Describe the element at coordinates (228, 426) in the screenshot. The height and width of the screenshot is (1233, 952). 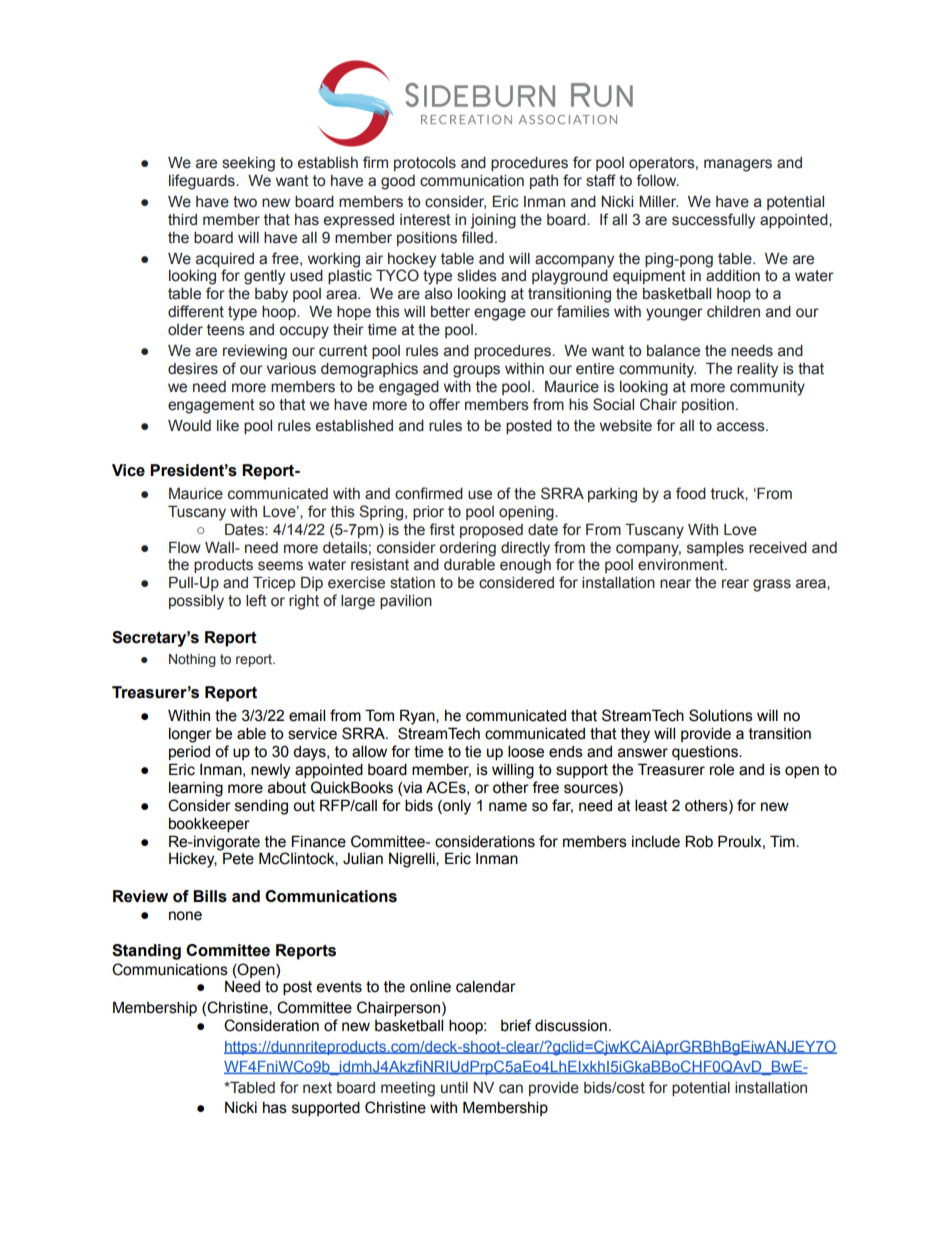
I see `like` at that location.
